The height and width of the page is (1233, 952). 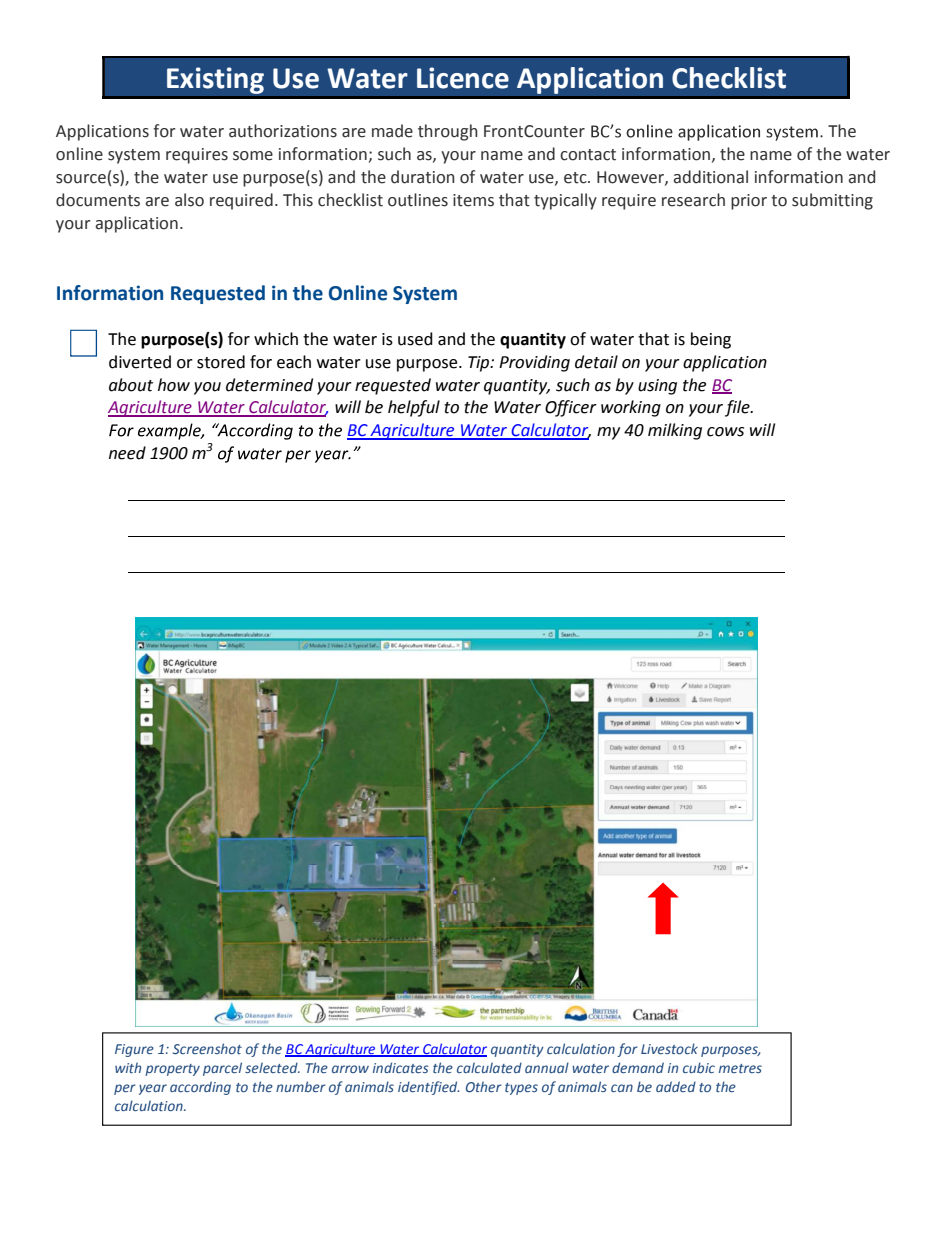 I want to click on cows, so click(x=725, y=432).
